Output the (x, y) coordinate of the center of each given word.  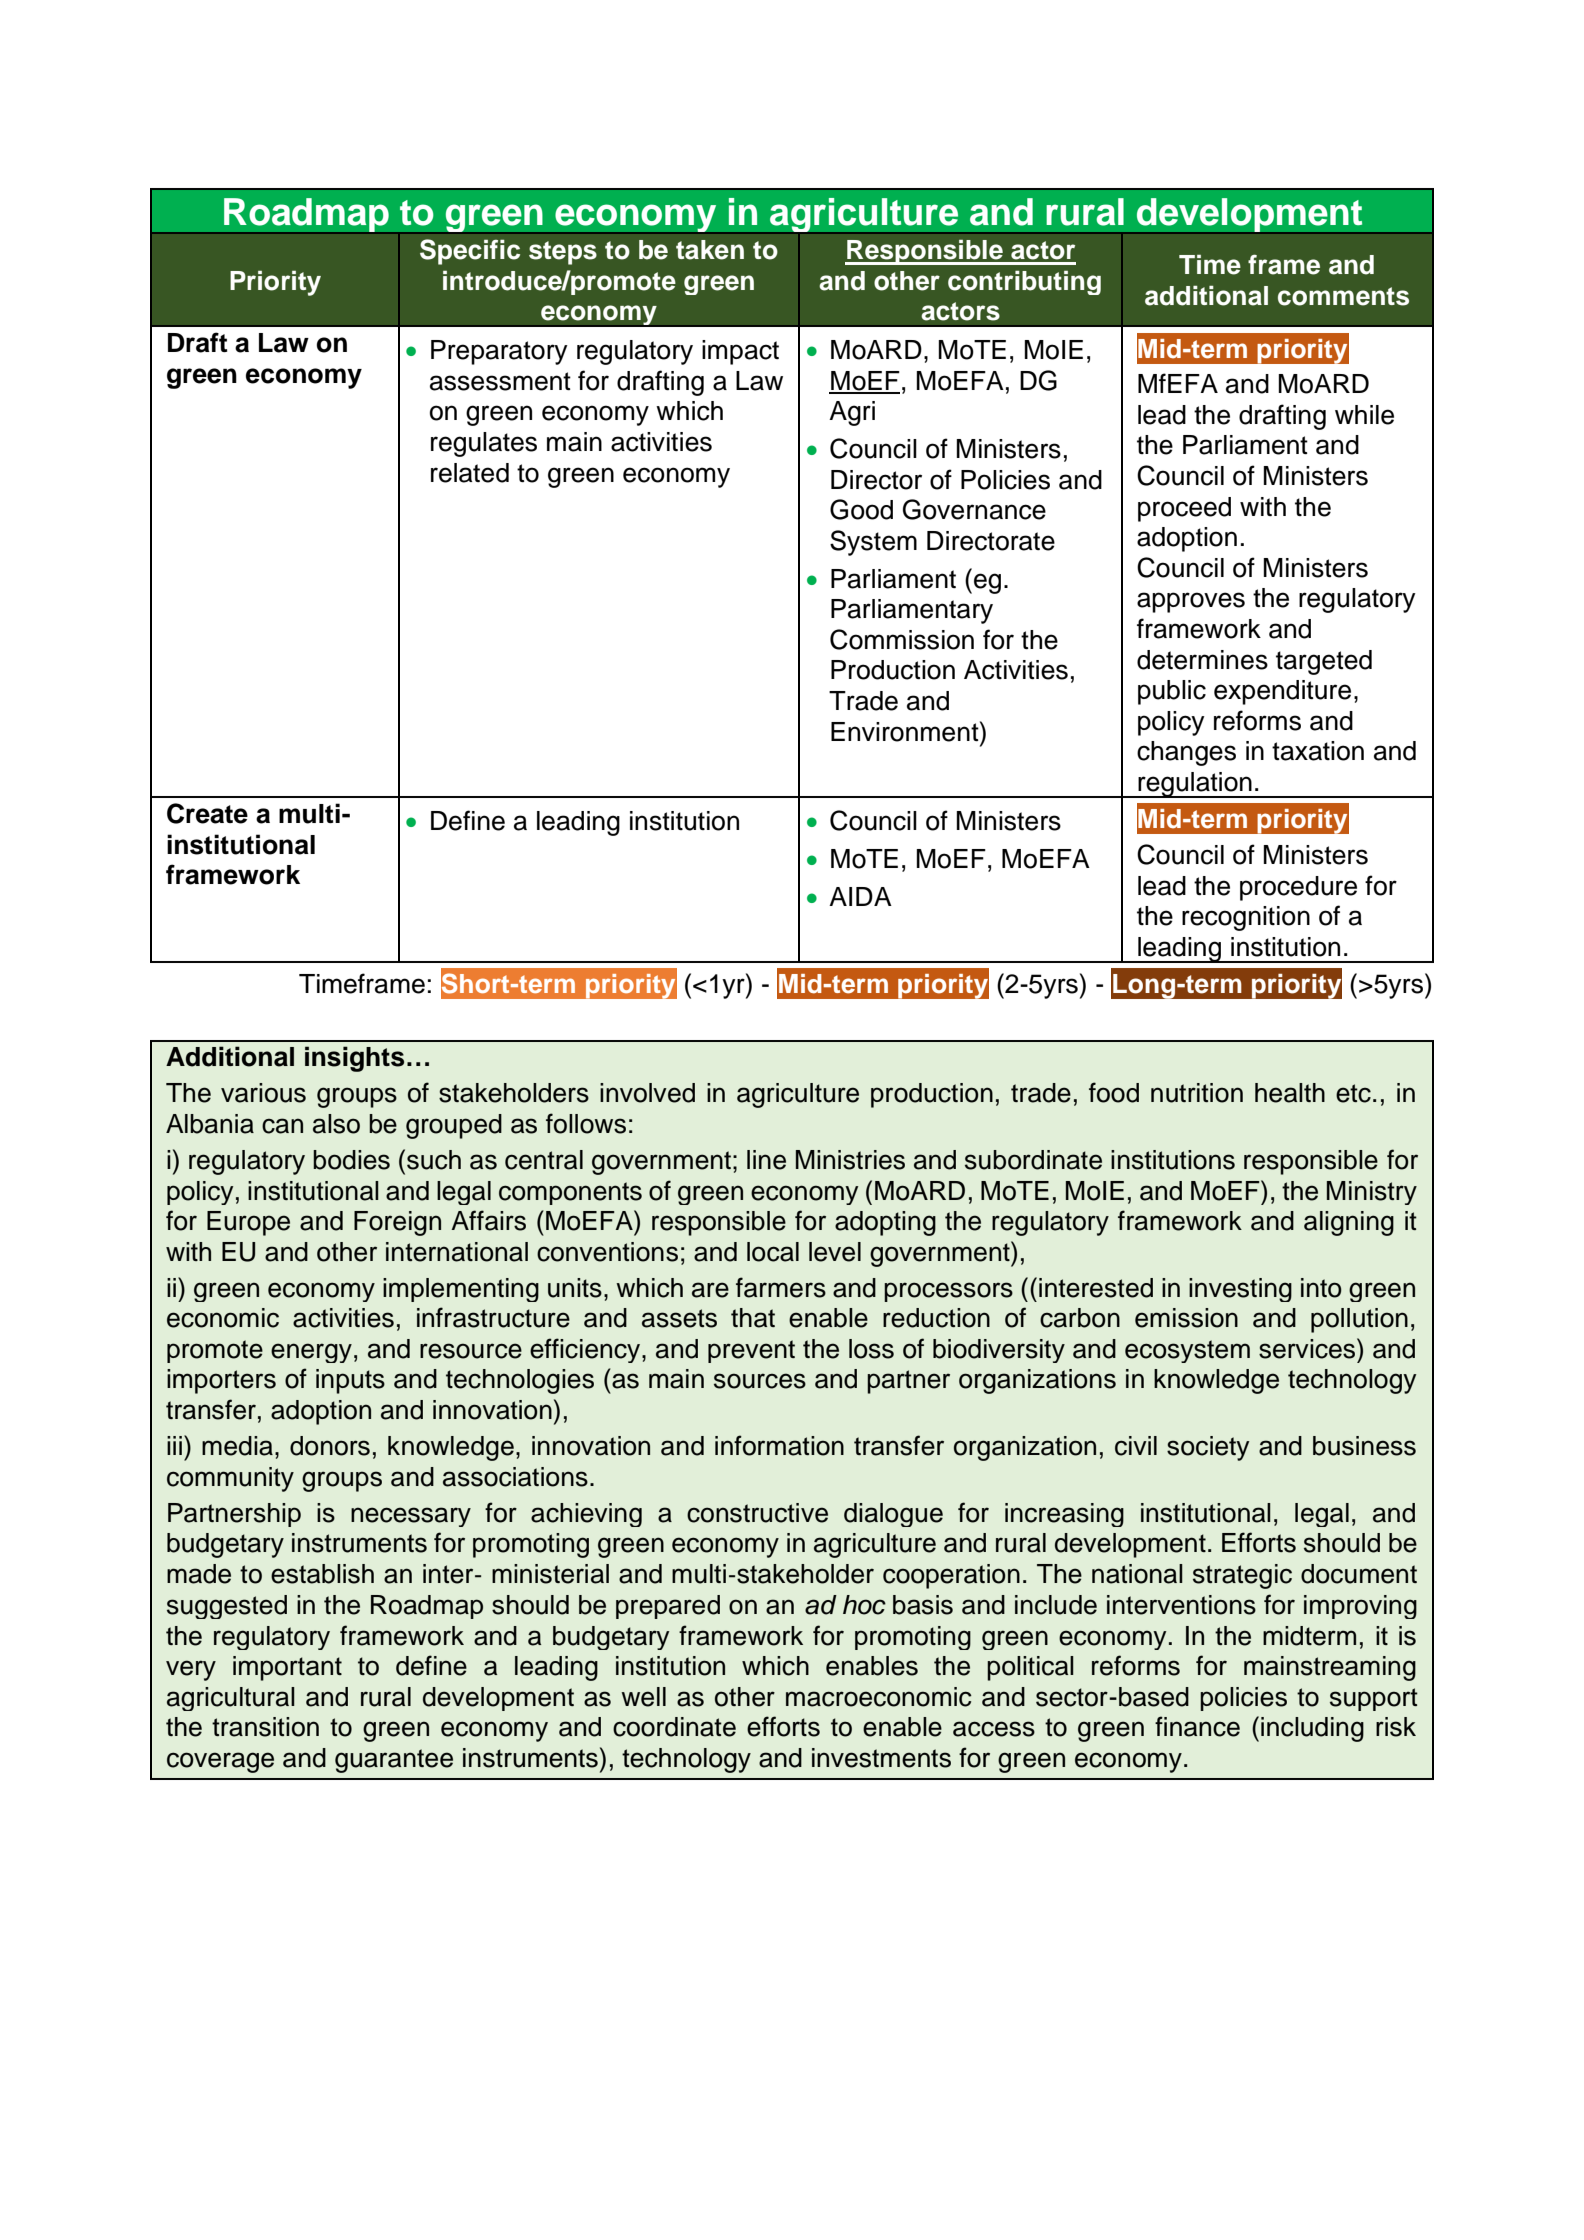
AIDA (860, 896)
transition (265, 1727)
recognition (1246, 918)
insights (354, 1059)
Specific (470, 252)
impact (740, 352)
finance (1197, 1726)
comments (1343, 296)
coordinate (674, 1727)
